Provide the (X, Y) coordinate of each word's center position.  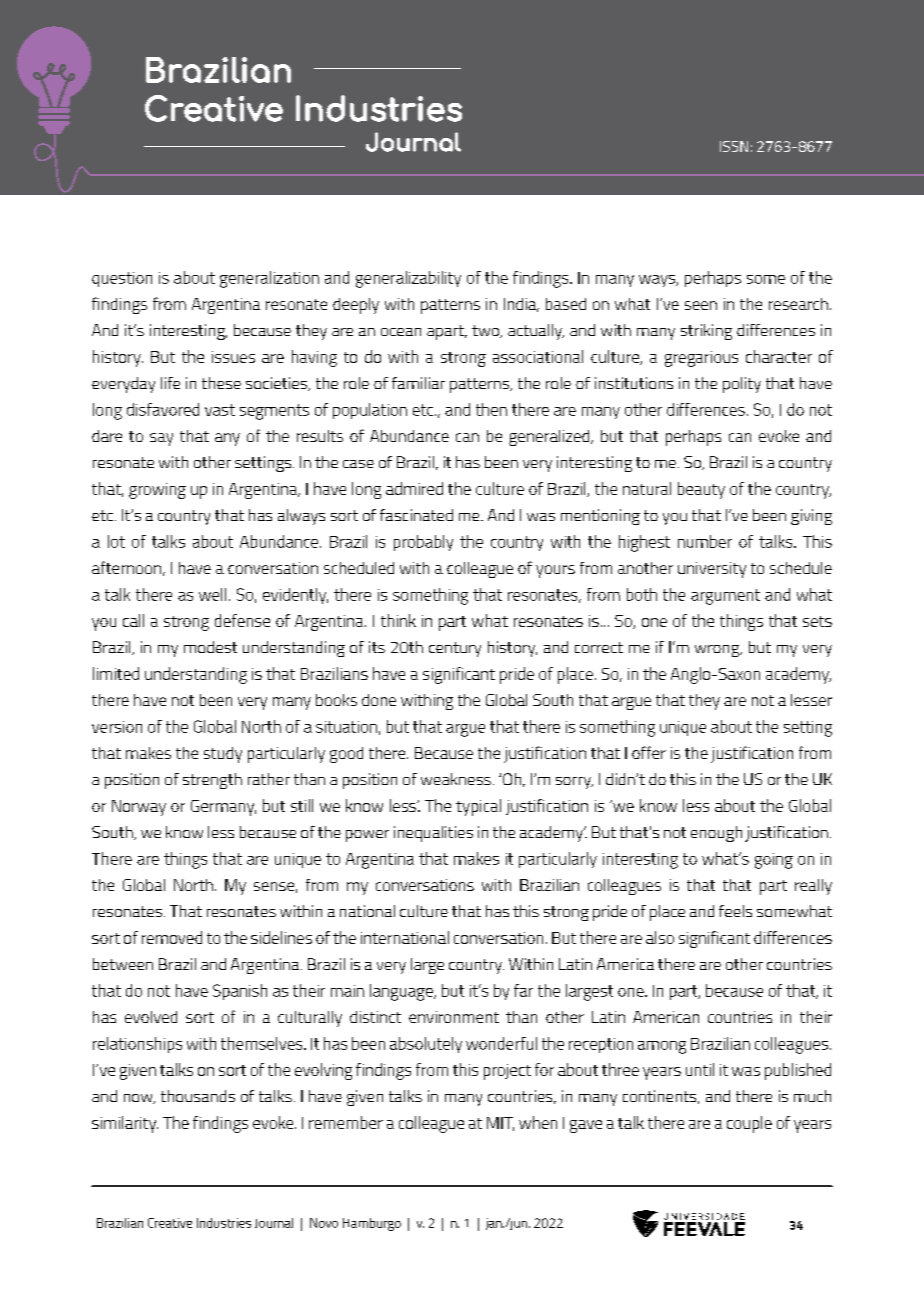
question (122, 279)
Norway (139, 808)
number (705, 541)
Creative (170, 1223)
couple (749, 1124)
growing (157, 491)
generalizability (408, 279)
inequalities (433, 834)
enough (716, 834)
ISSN (734, 146)
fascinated (416, 515)
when (538, 1122)
